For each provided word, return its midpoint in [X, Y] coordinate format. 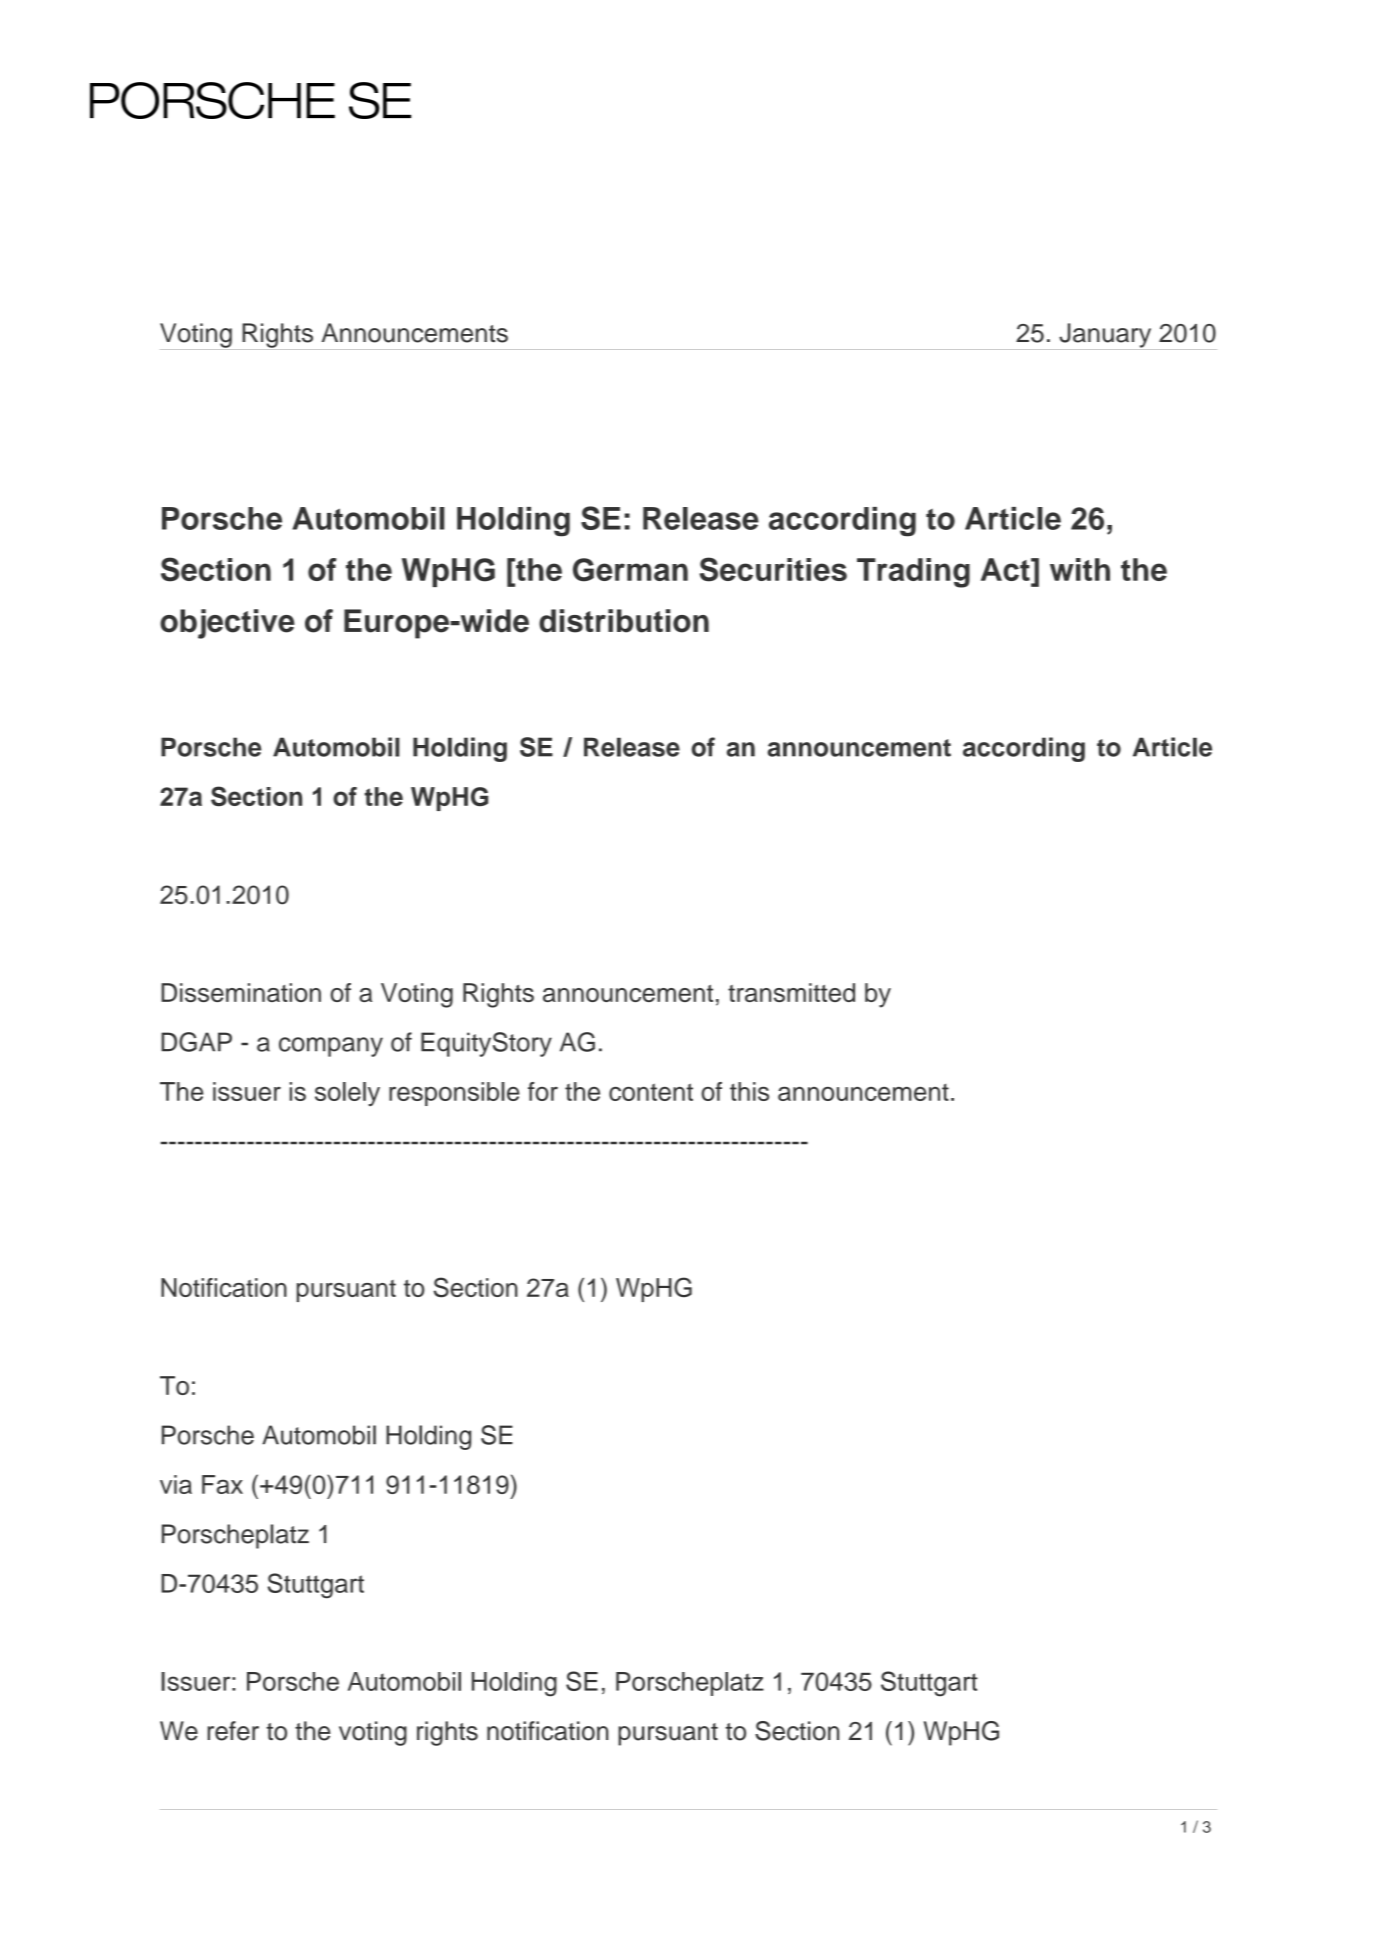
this [749, 1091]
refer [233, 1731]
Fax [222, 1484]
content [651, 1092]
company [331, 1047]
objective [227, 624]
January [1105, 336]
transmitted [791, 992]
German [630, 570]
